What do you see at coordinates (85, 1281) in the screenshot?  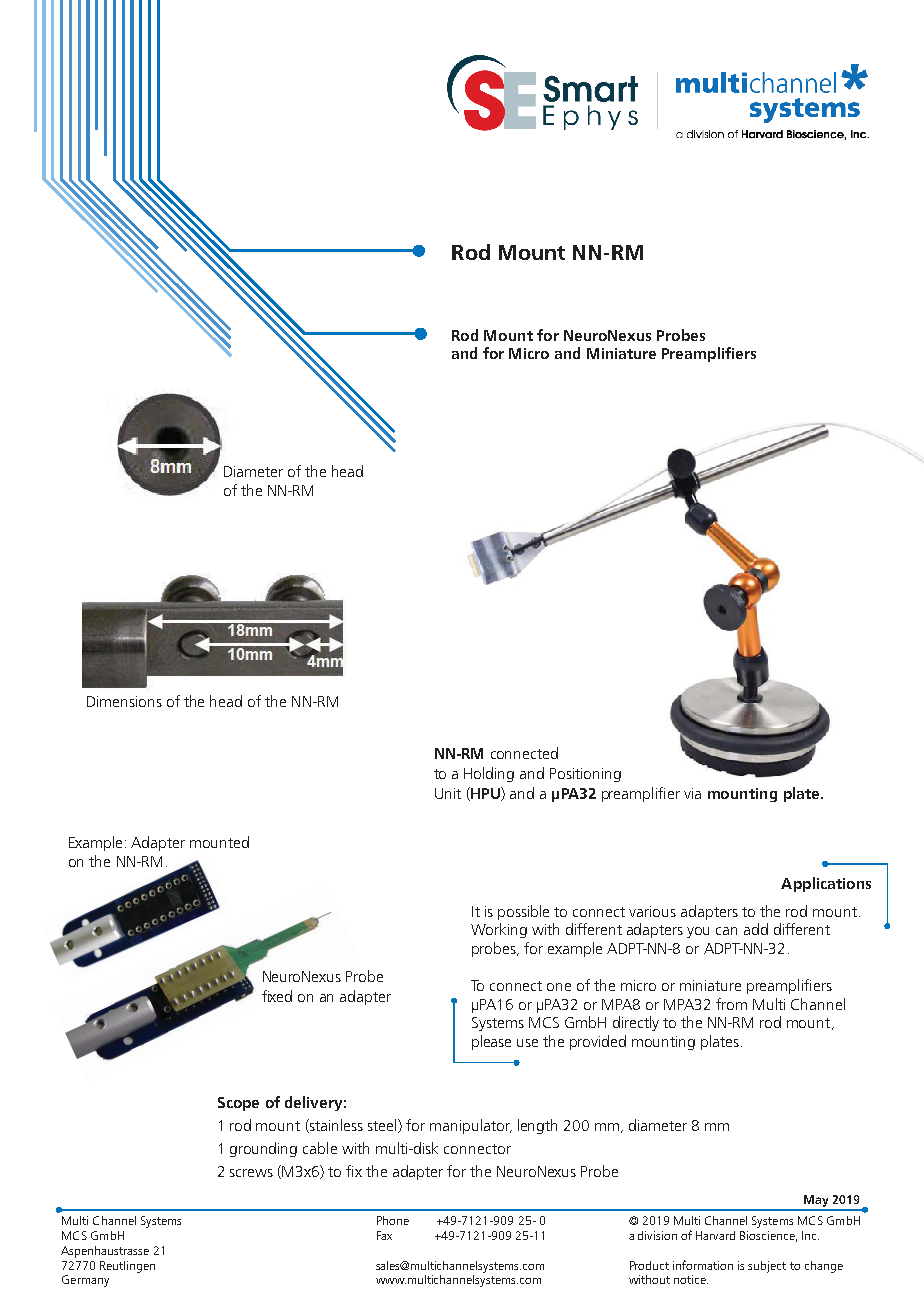 I see `Germany` at bounding box center [85, 1281].
